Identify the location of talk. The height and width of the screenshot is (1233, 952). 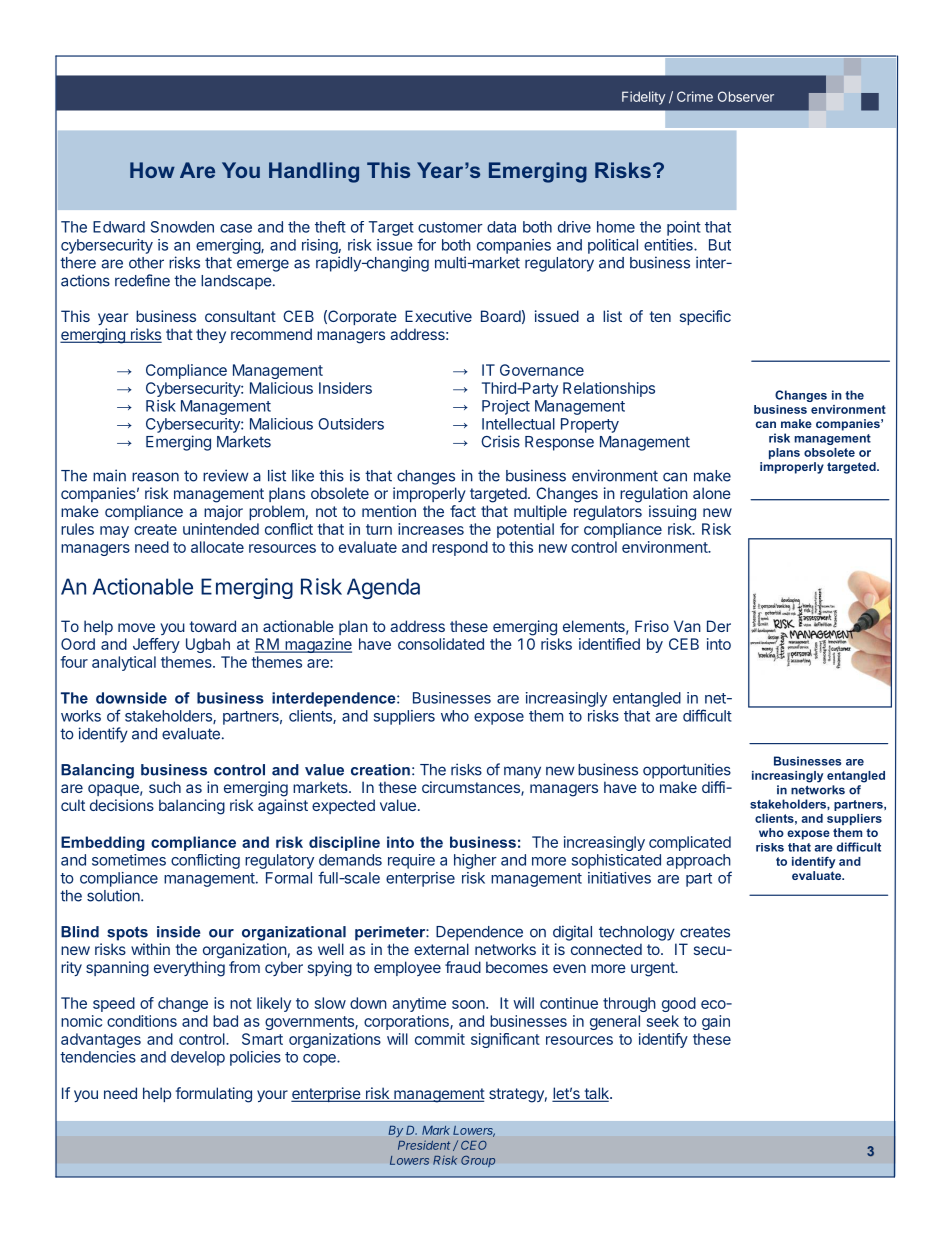
(596, 1094).
